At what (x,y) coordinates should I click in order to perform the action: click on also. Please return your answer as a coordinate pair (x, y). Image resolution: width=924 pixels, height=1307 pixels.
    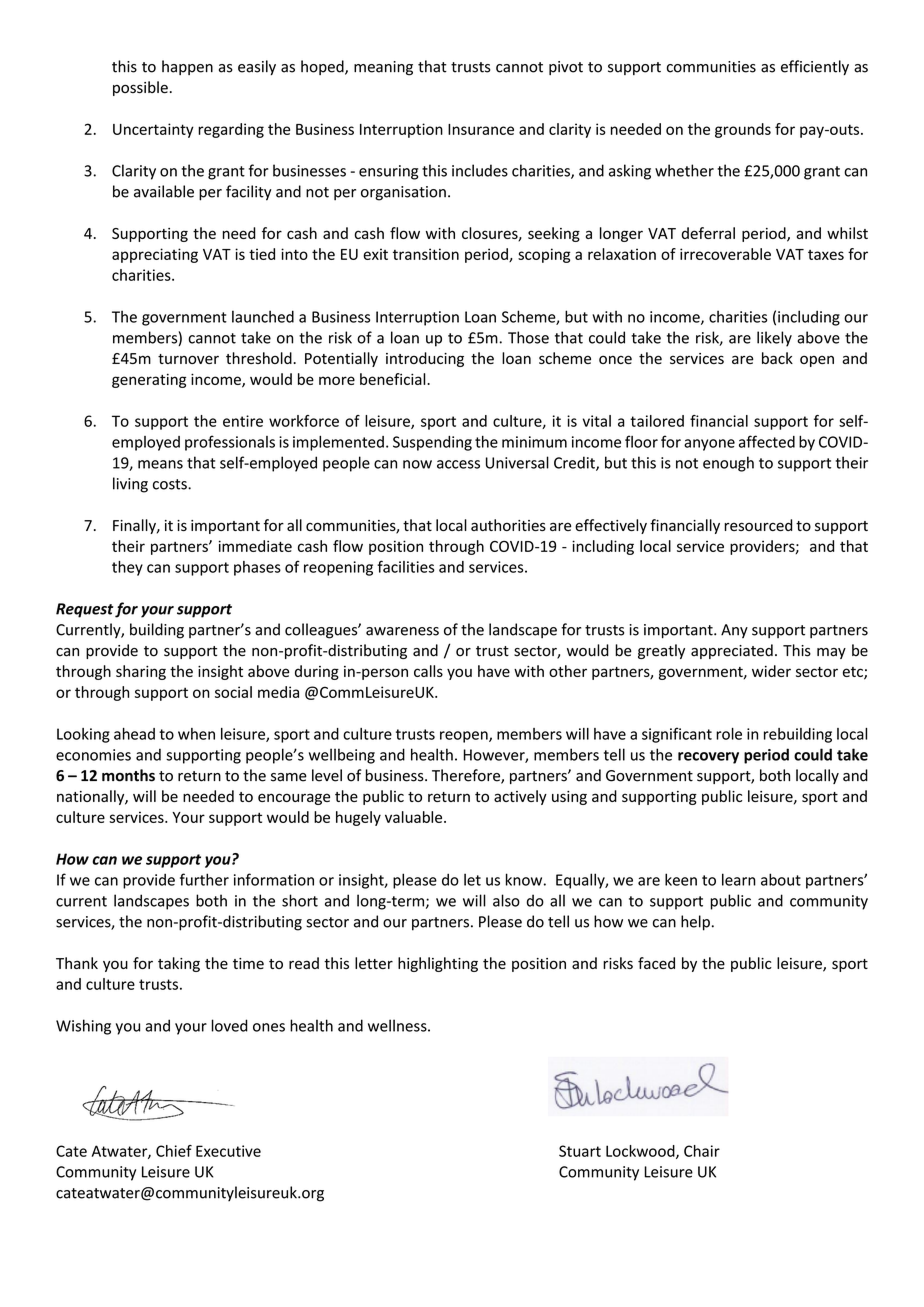
    Looking at the image, I should click on (506, 900).
